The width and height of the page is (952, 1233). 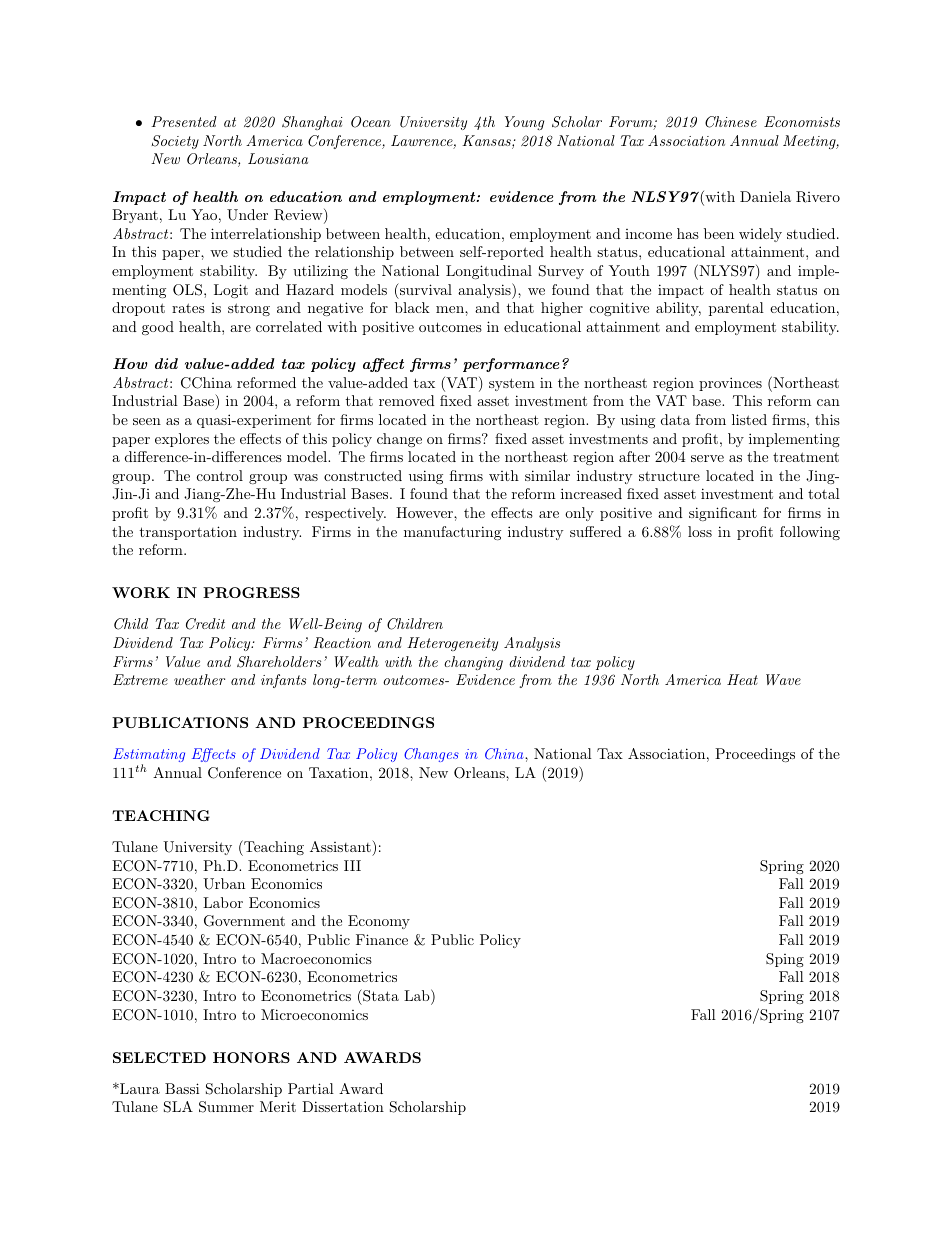 What do you see at coordinates (731, 122) in the page?
I see `Chinese` at bounding box center [731, 122].
